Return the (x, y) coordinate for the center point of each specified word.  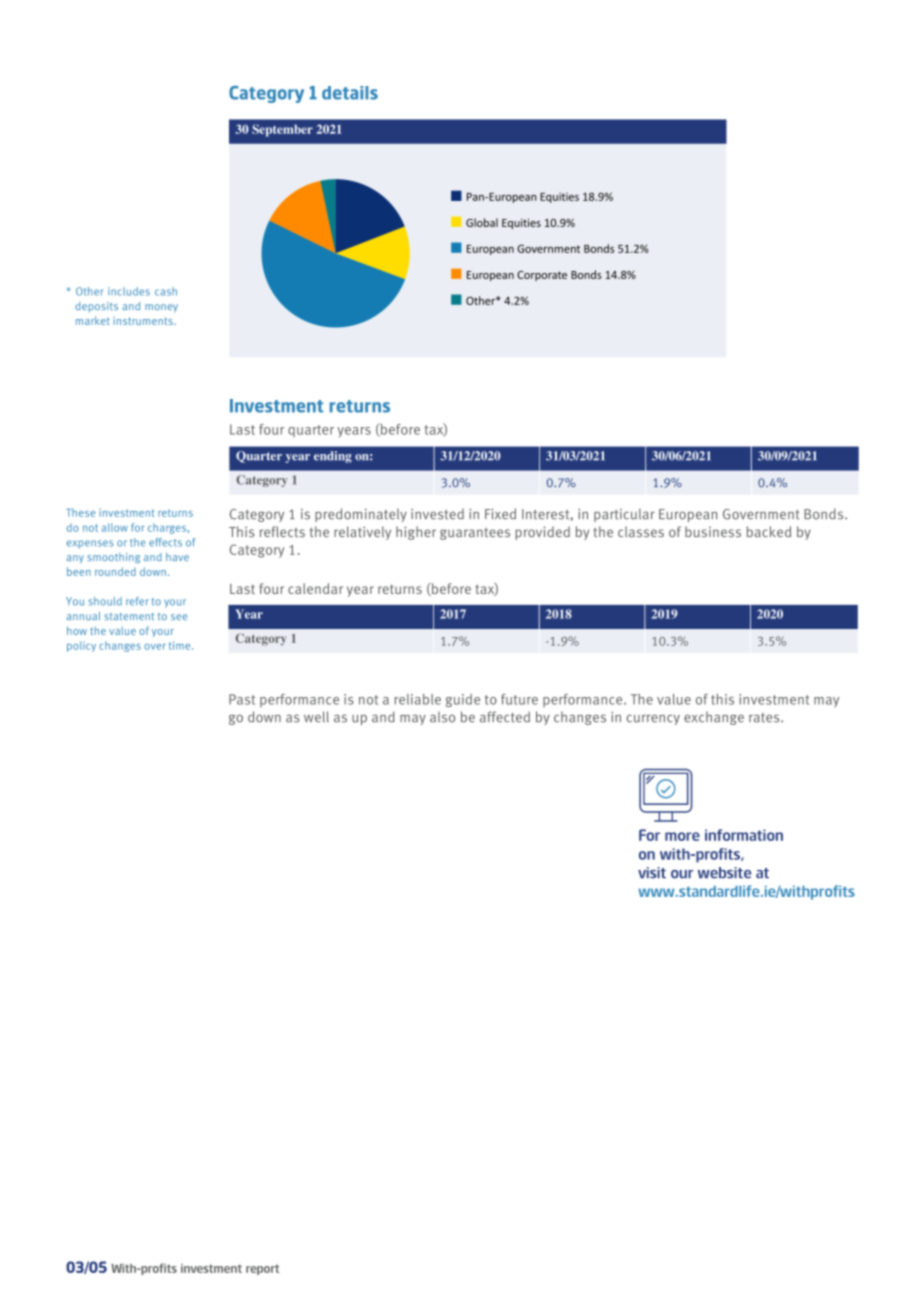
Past (242, 699)
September (282, 130)
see (179, 617)
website (724, 873)
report (262, 1269)
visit (652, 873)
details (350, 93)
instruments (144, 321)
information (744, 835)
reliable (417, 699)
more (682, 836)
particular (624, 515)
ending (333, 457)
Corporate (542, 276)
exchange (714, 718)
